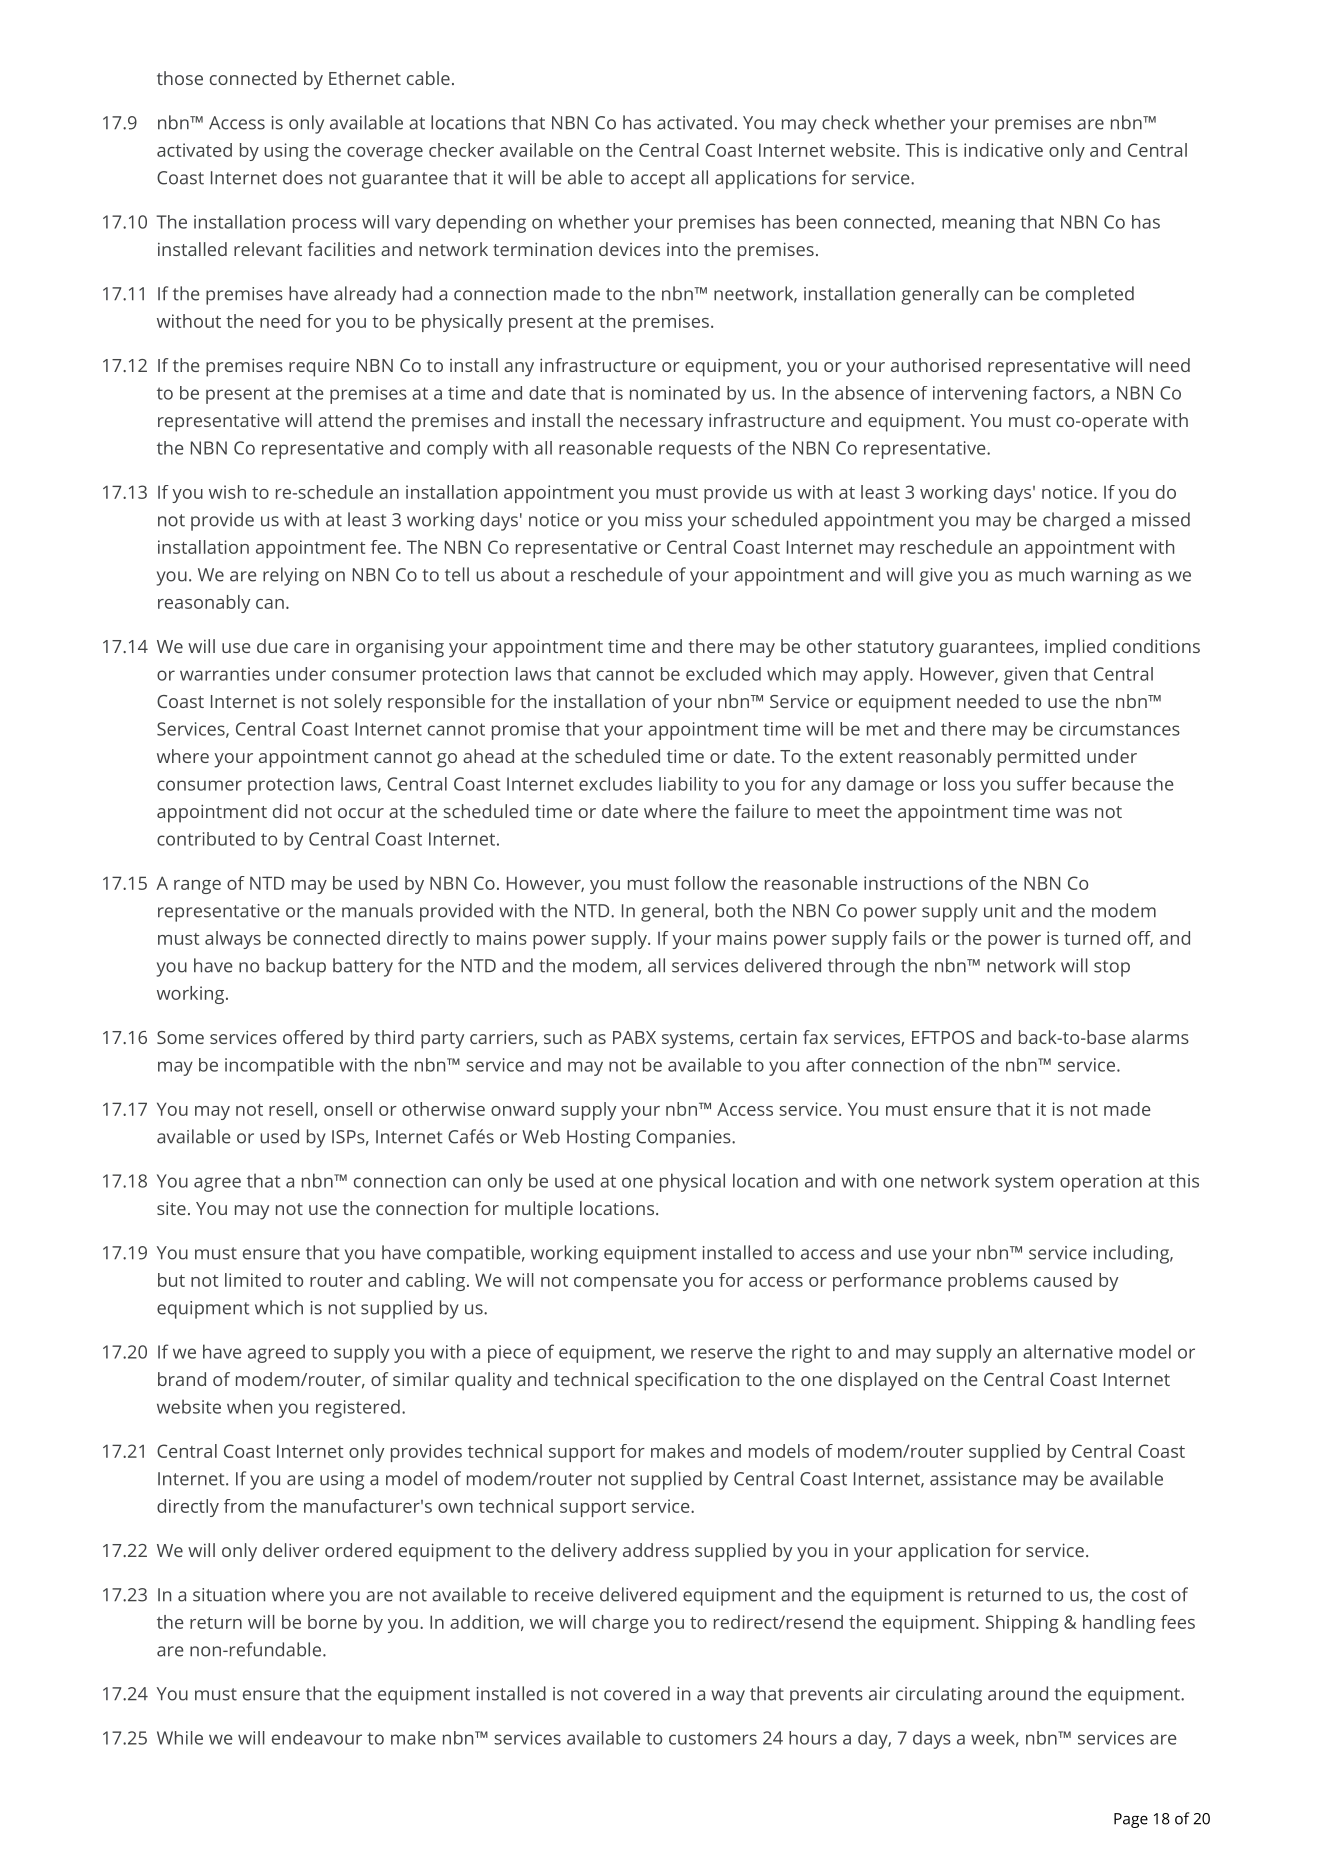 The image size is (1325, 1874). What do you see at coordinates (625, 1283) in the image?
I see `compensate` at bounding box center [625, 1283].
